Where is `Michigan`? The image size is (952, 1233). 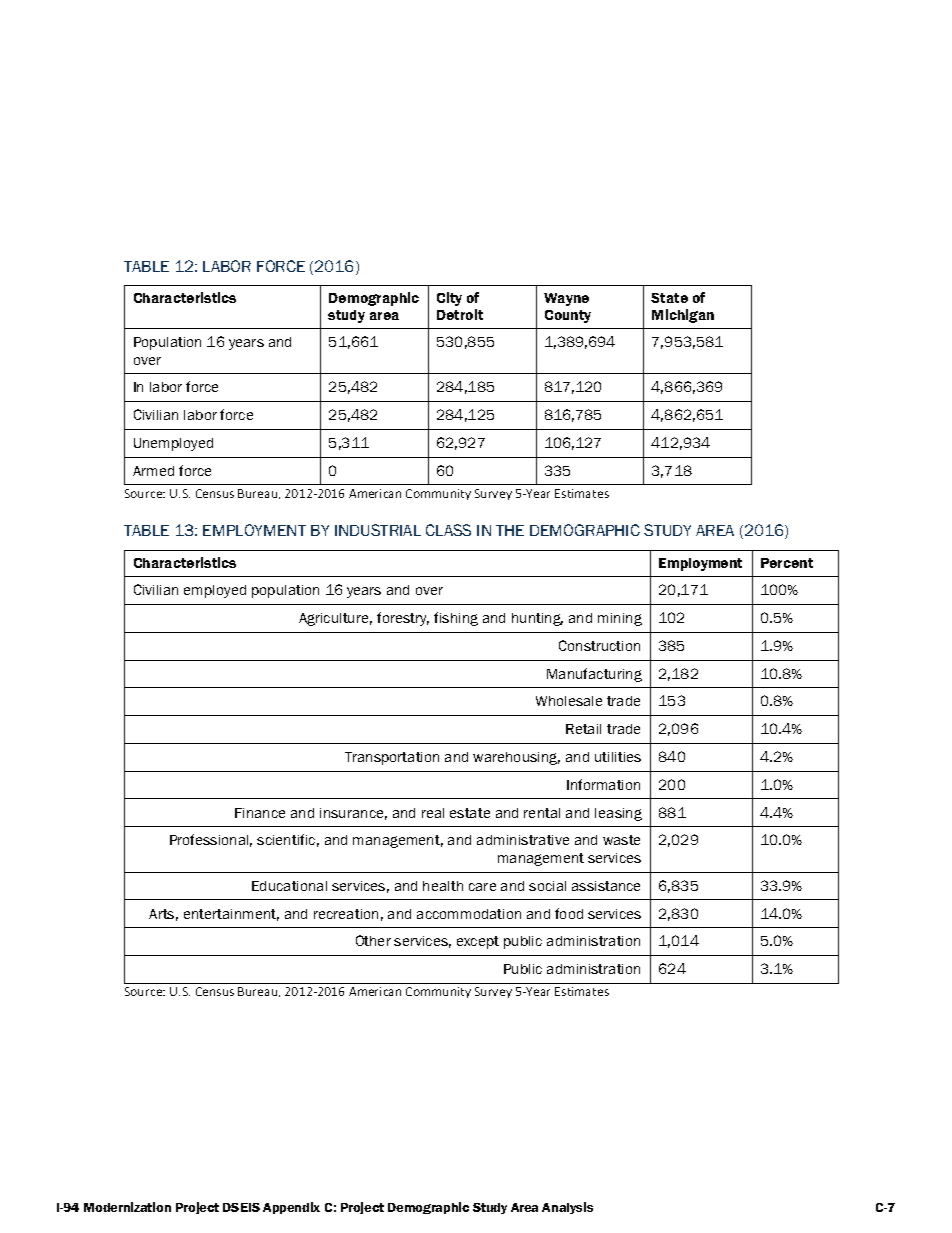 Michigan is located at coordinates (683, 316).
